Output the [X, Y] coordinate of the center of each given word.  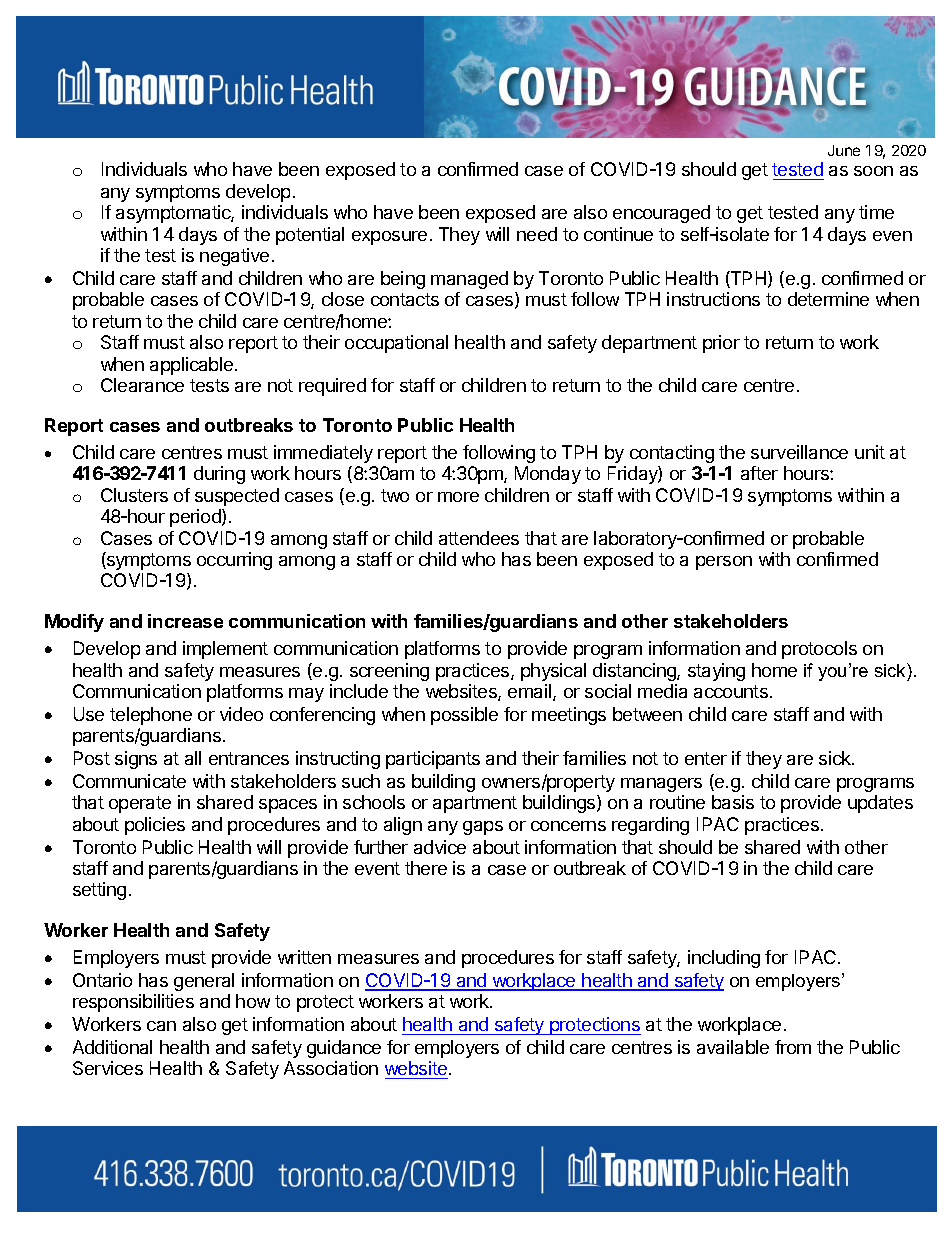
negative [234, 257]
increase [185, 621]
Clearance [142, 385]
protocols [819, 650]
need [537, 234]
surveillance [799, 452]
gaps [483, 828]
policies [155, 826]
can [161, 1026]
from [793, 1047]
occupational [396, 344]
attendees [479, 538]
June [844, 150]
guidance [344, 1049]
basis [733, 802]
